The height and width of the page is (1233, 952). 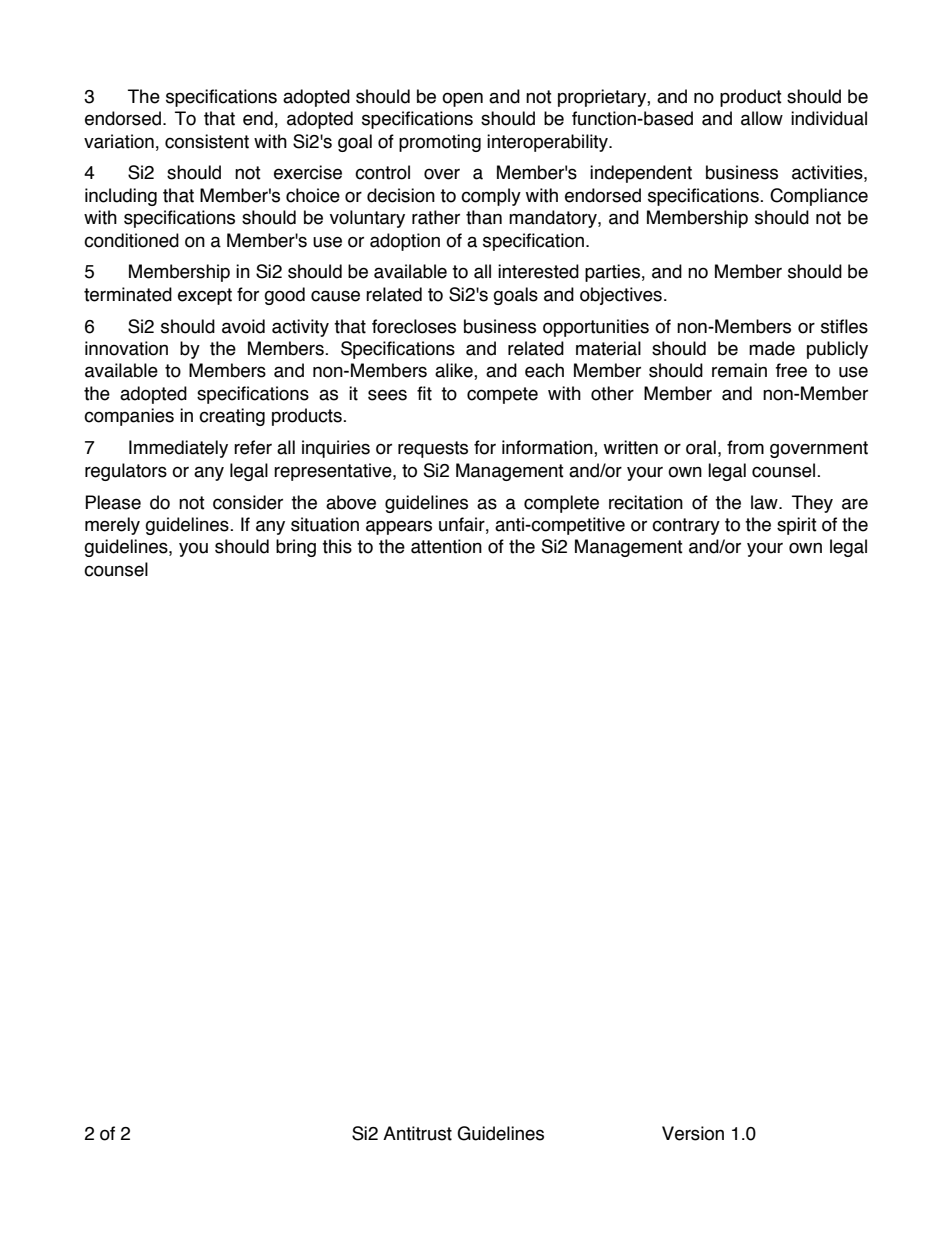 I want to click on allow, so click(x=762, y=118).
